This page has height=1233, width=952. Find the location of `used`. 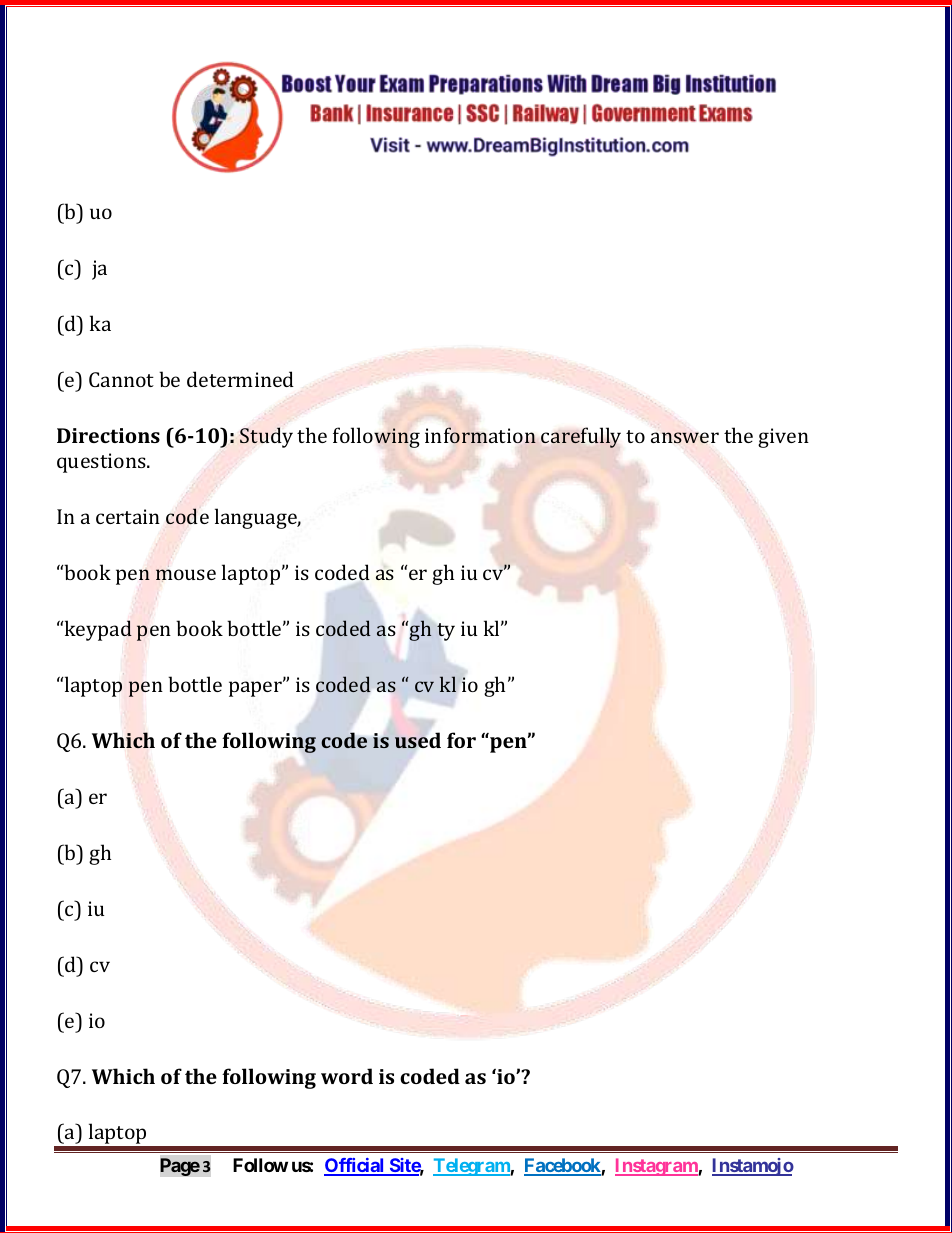

used is located at coordinates (418, 740).
